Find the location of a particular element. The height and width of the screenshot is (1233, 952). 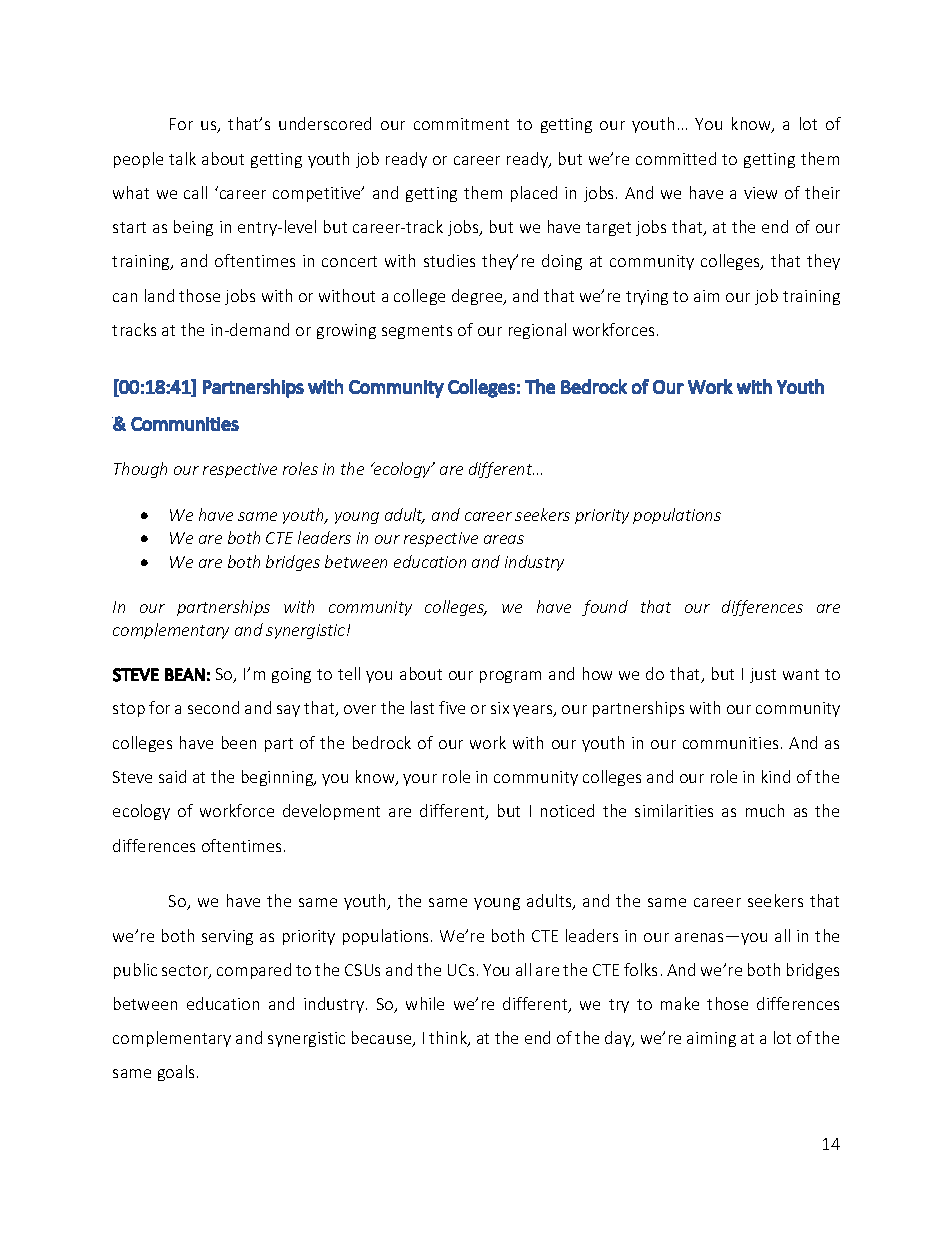

BEAN is located at coordinates (185, 674).
